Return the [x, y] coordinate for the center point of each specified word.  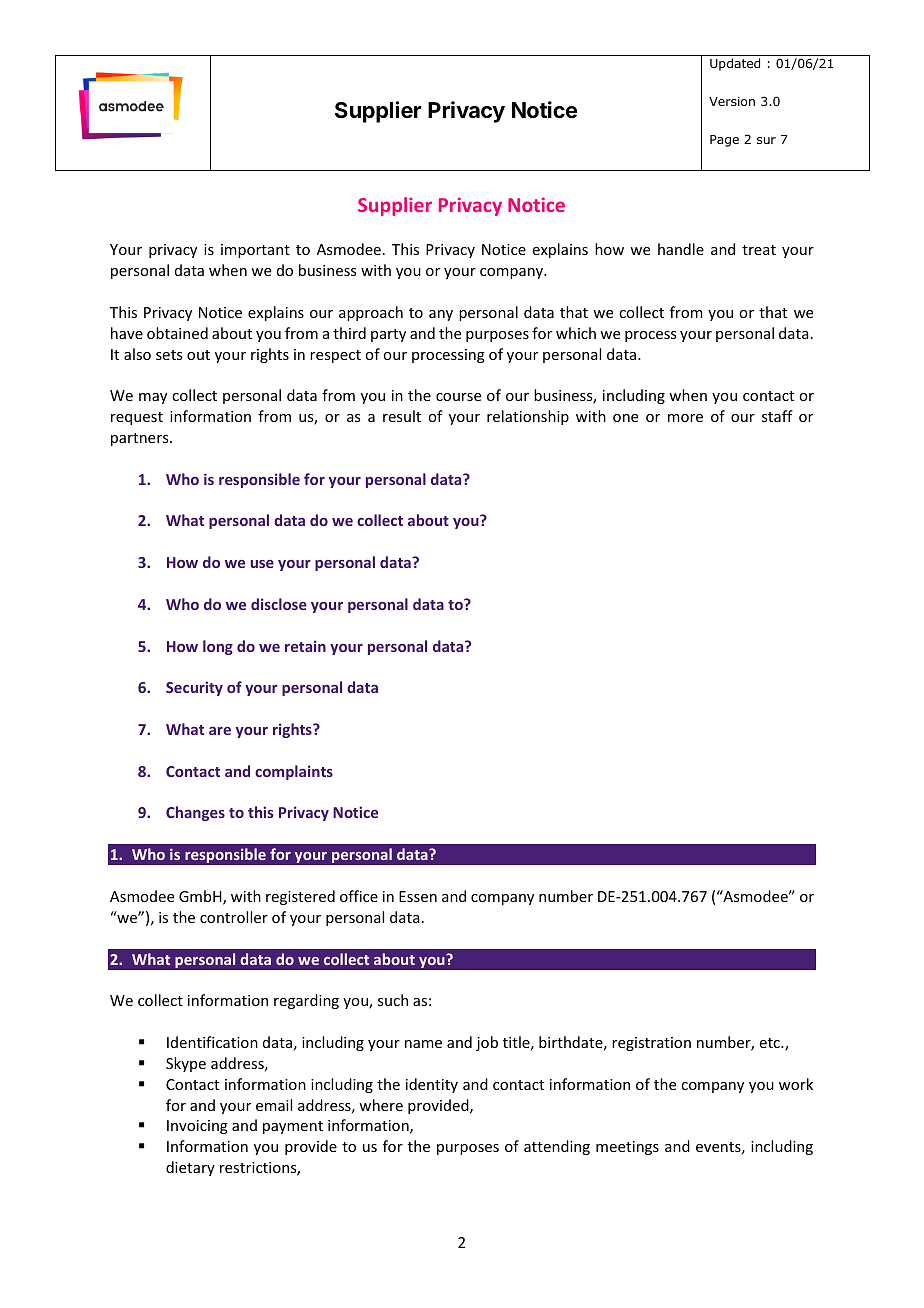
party [388, 335]
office [359, 896]
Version [732, 101]
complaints [294, 772]
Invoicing [197, 1127]
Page [724, 141]
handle [681, 249]
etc [771, 1043]
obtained [177, 333]
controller [234, 917]
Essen [418, 896]
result [402, 416]
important [255, 251]
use [262, 564]
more [685, 418]
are [220, 731]
